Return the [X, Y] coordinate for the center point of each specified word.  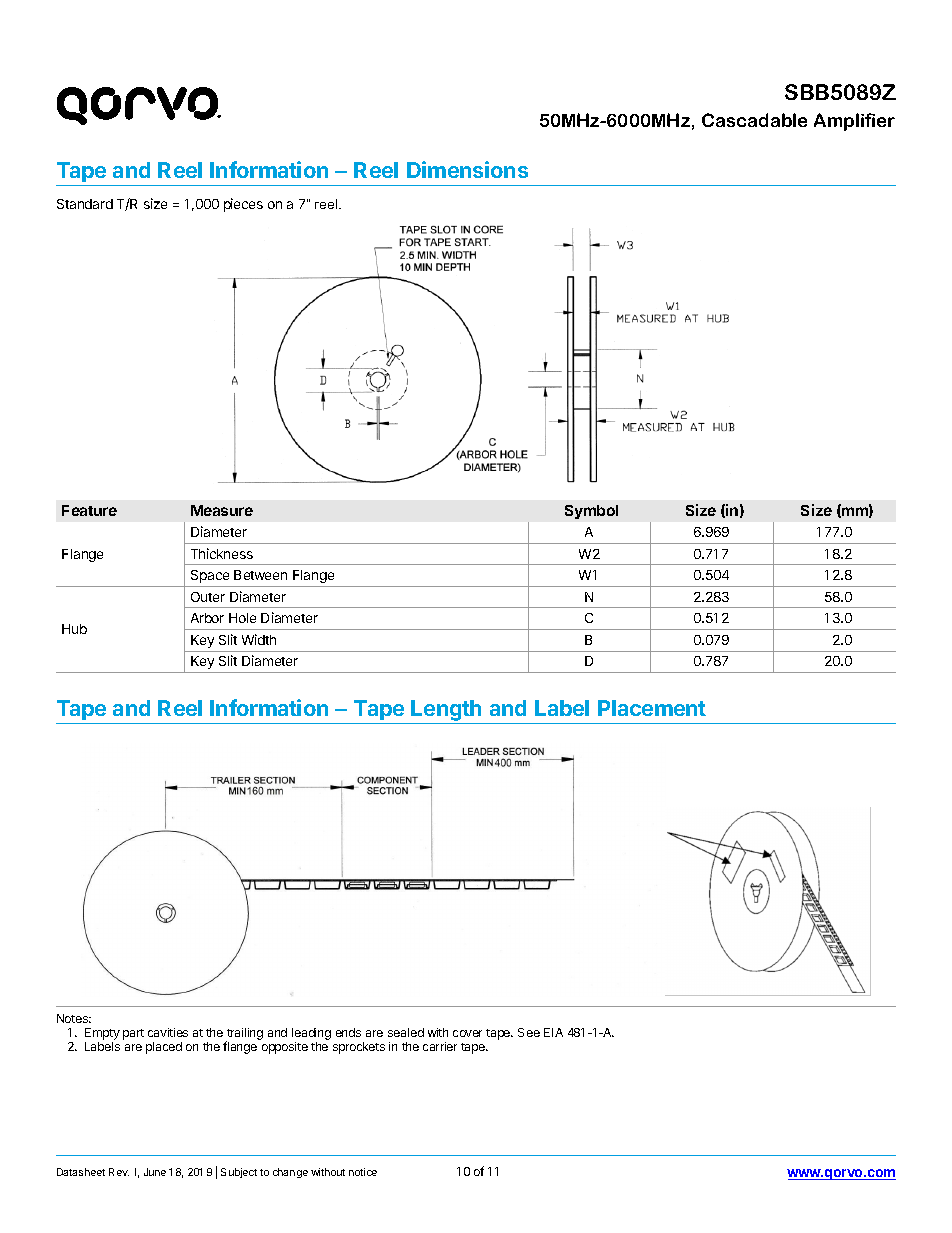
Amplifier [854, 122]
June [155, 1172]
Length [447, 712]
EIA [553, 1032]
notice [363, 1172]
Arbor [207, 618]
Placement [652, 708]
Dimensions [467, 169]
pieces [243, 205]
